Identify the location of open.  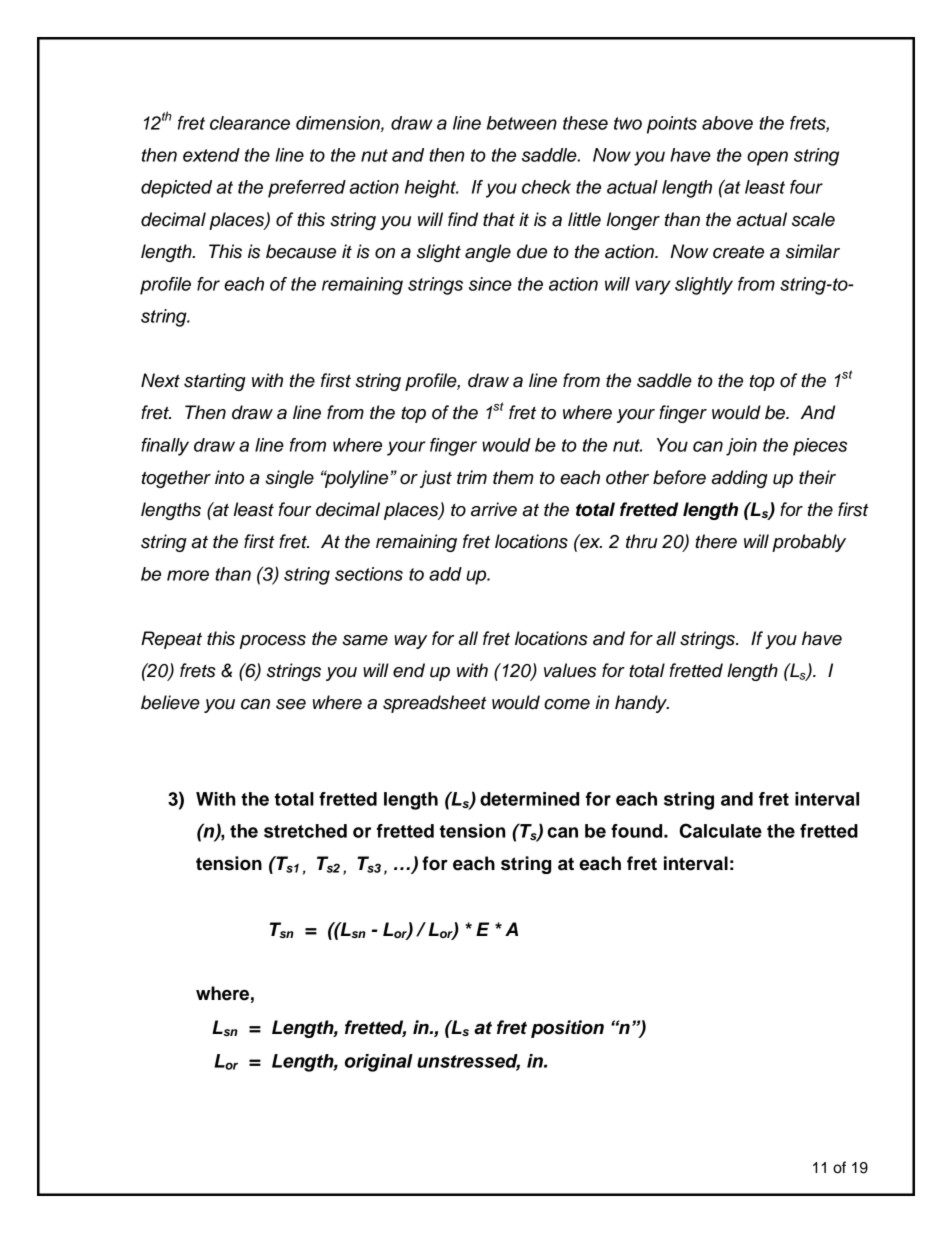
(767, 158).
